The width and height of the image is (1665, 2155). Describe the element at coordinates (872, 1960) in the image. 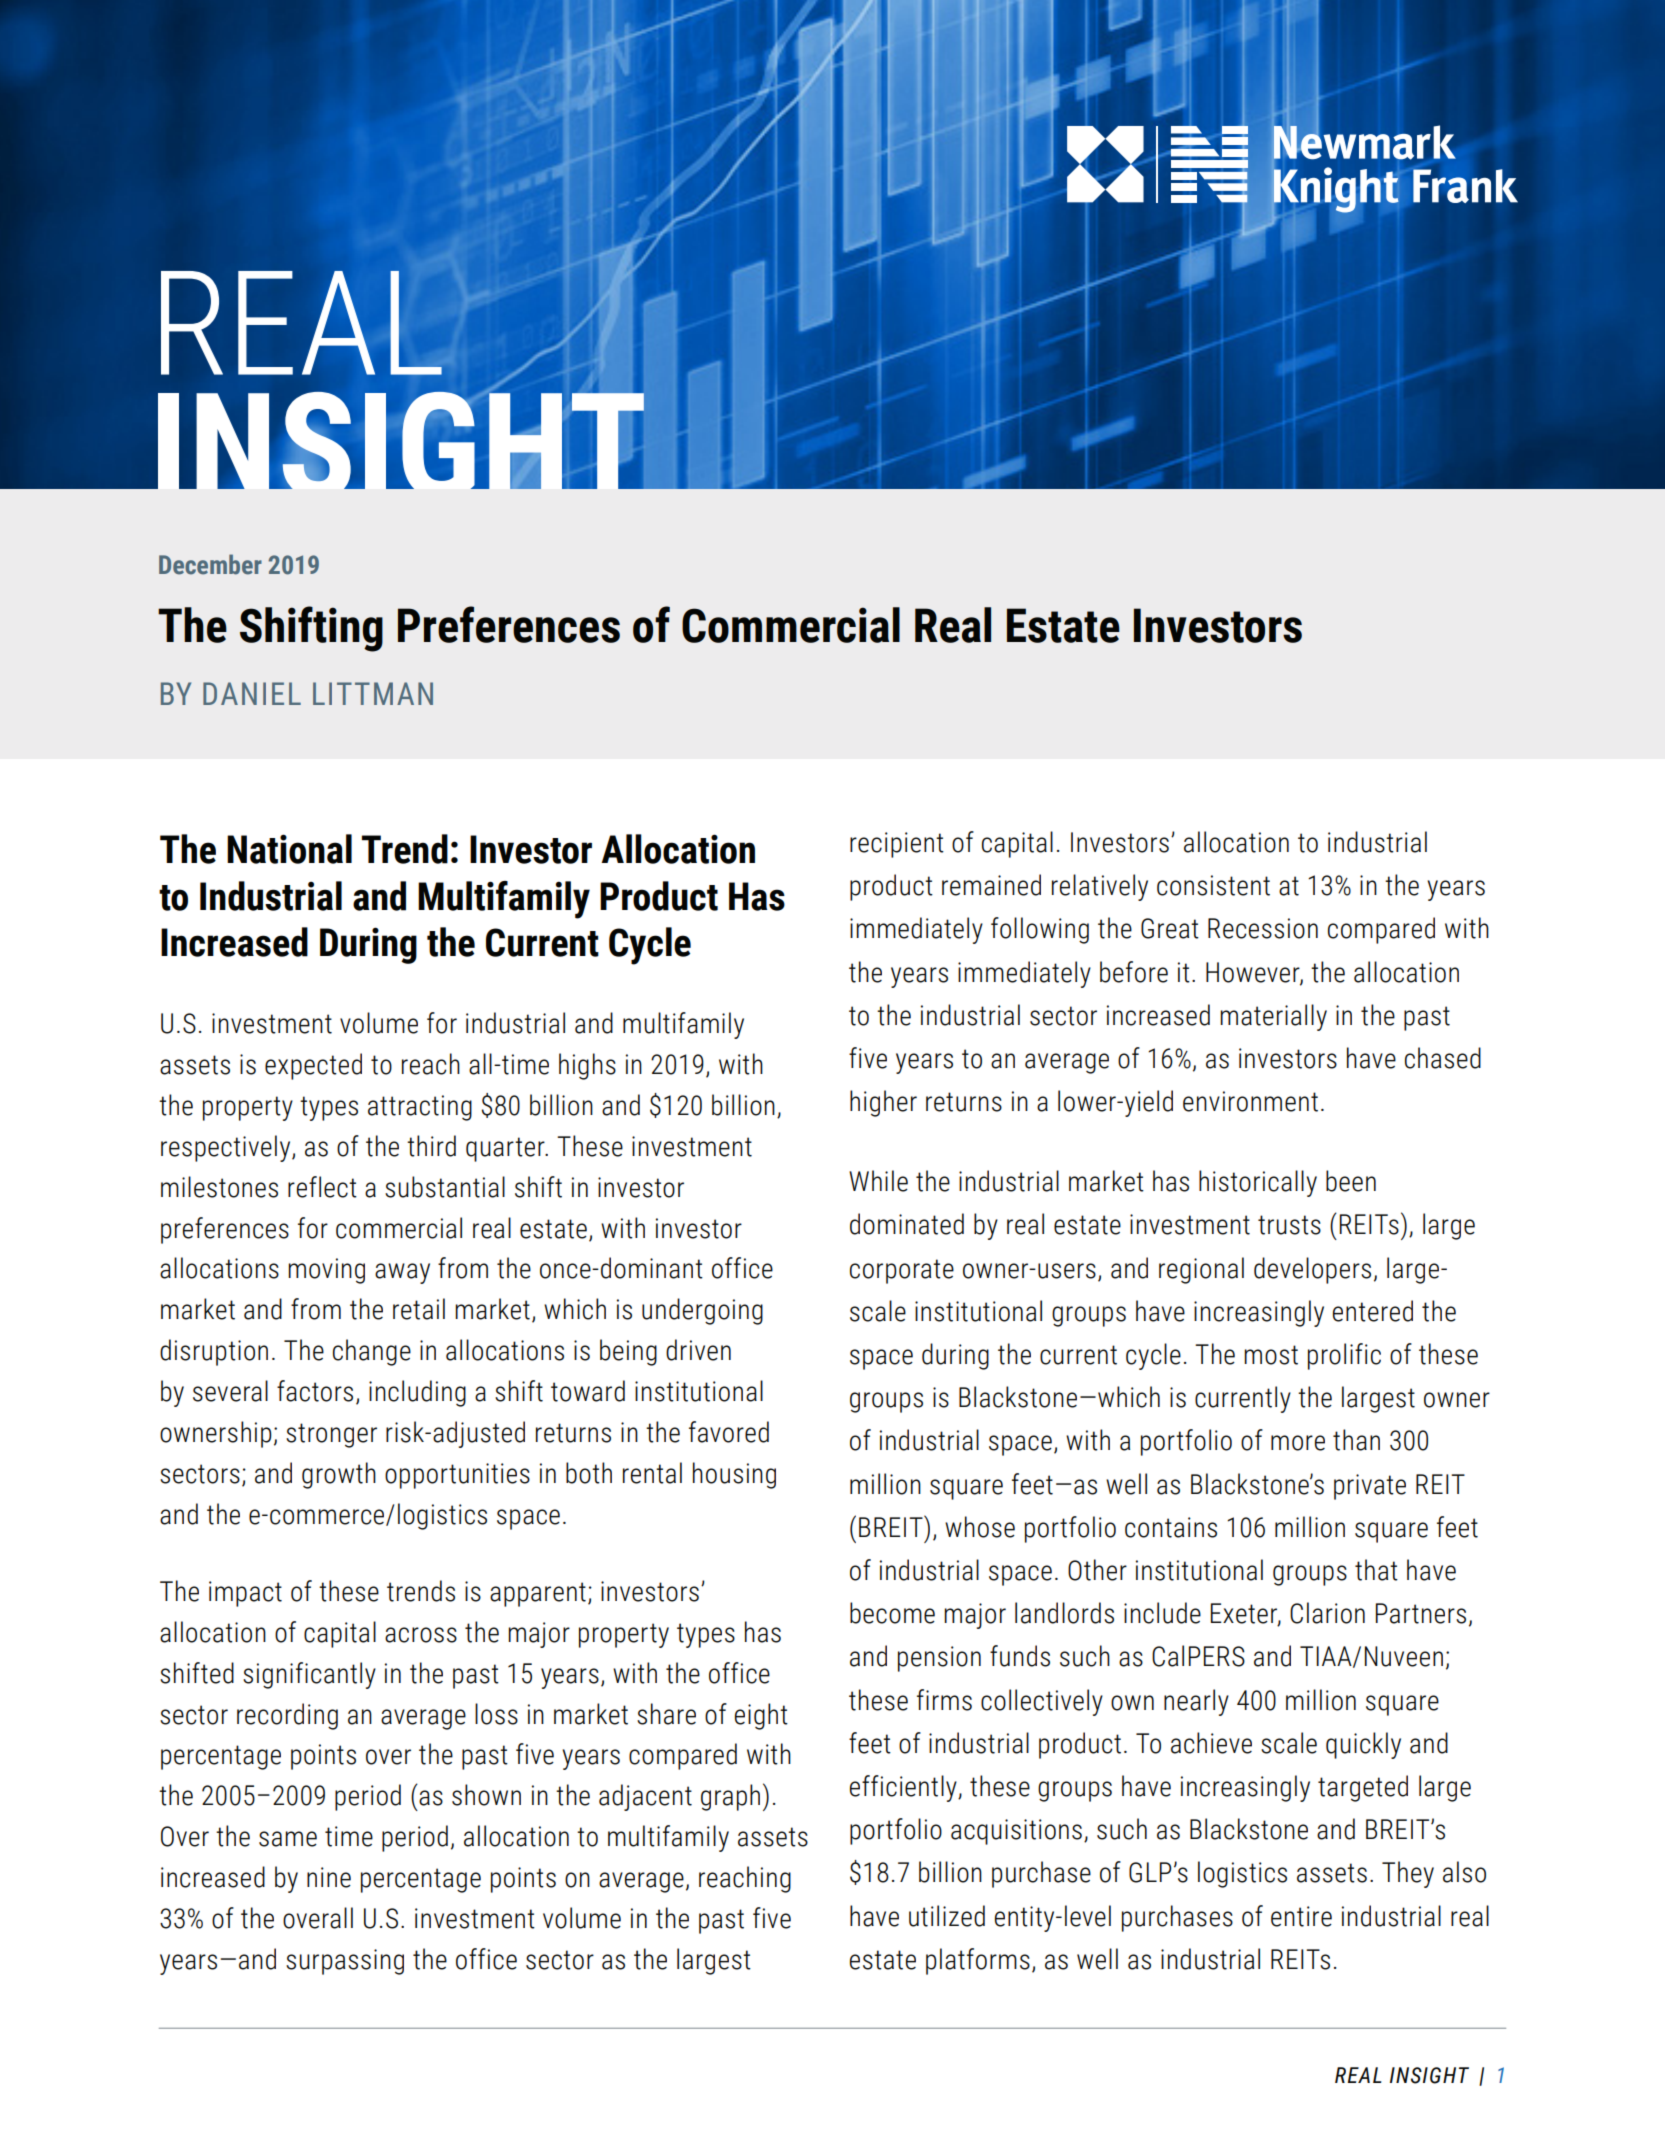

I see `step` at that location.
